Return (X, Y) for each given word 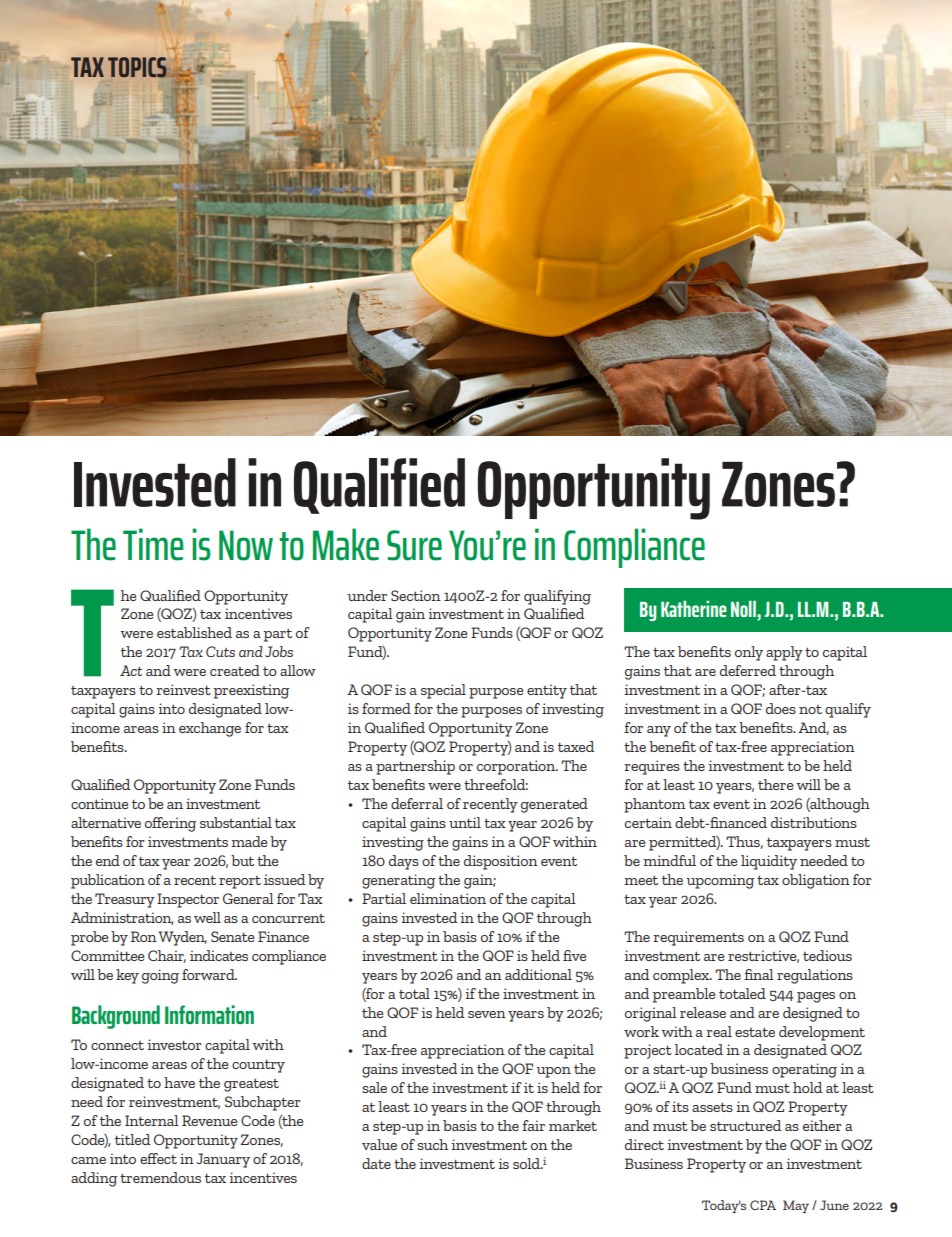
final (759, 974)
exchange (210, 729)
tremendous (160, 1177)
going (160, 976)
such (432, 1144)
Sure (414, 545)
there (775, 784)
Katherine (694, 608)
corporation (517, 767)
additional (538, 974)
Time (153, 544)
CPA (763, 1205)
